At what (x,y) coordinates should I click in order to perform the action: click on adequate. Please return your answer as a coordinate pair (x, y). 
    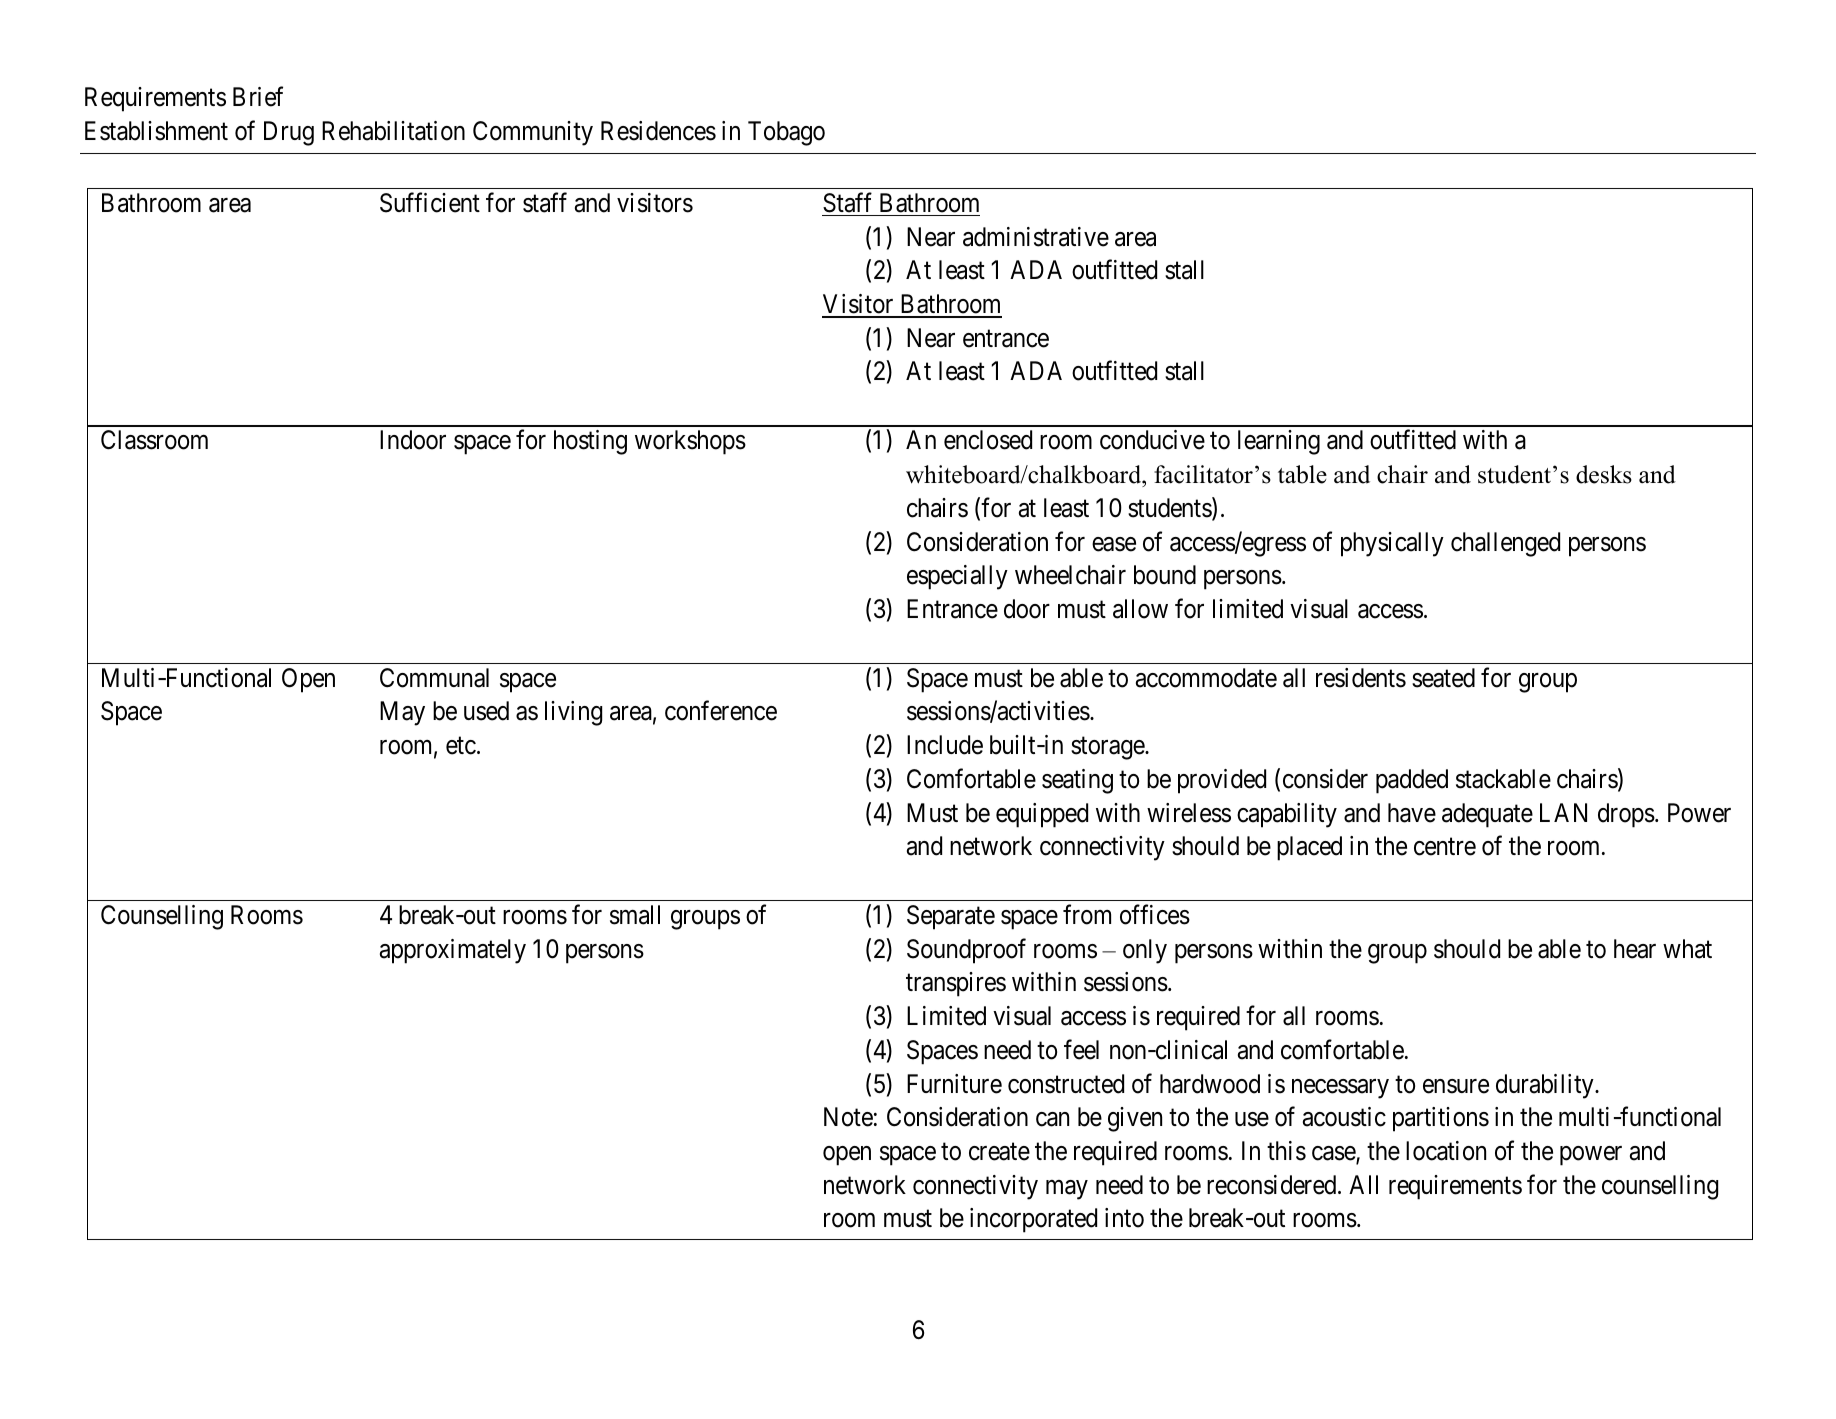
    Looking at the image, I should click on (1487, 815).
